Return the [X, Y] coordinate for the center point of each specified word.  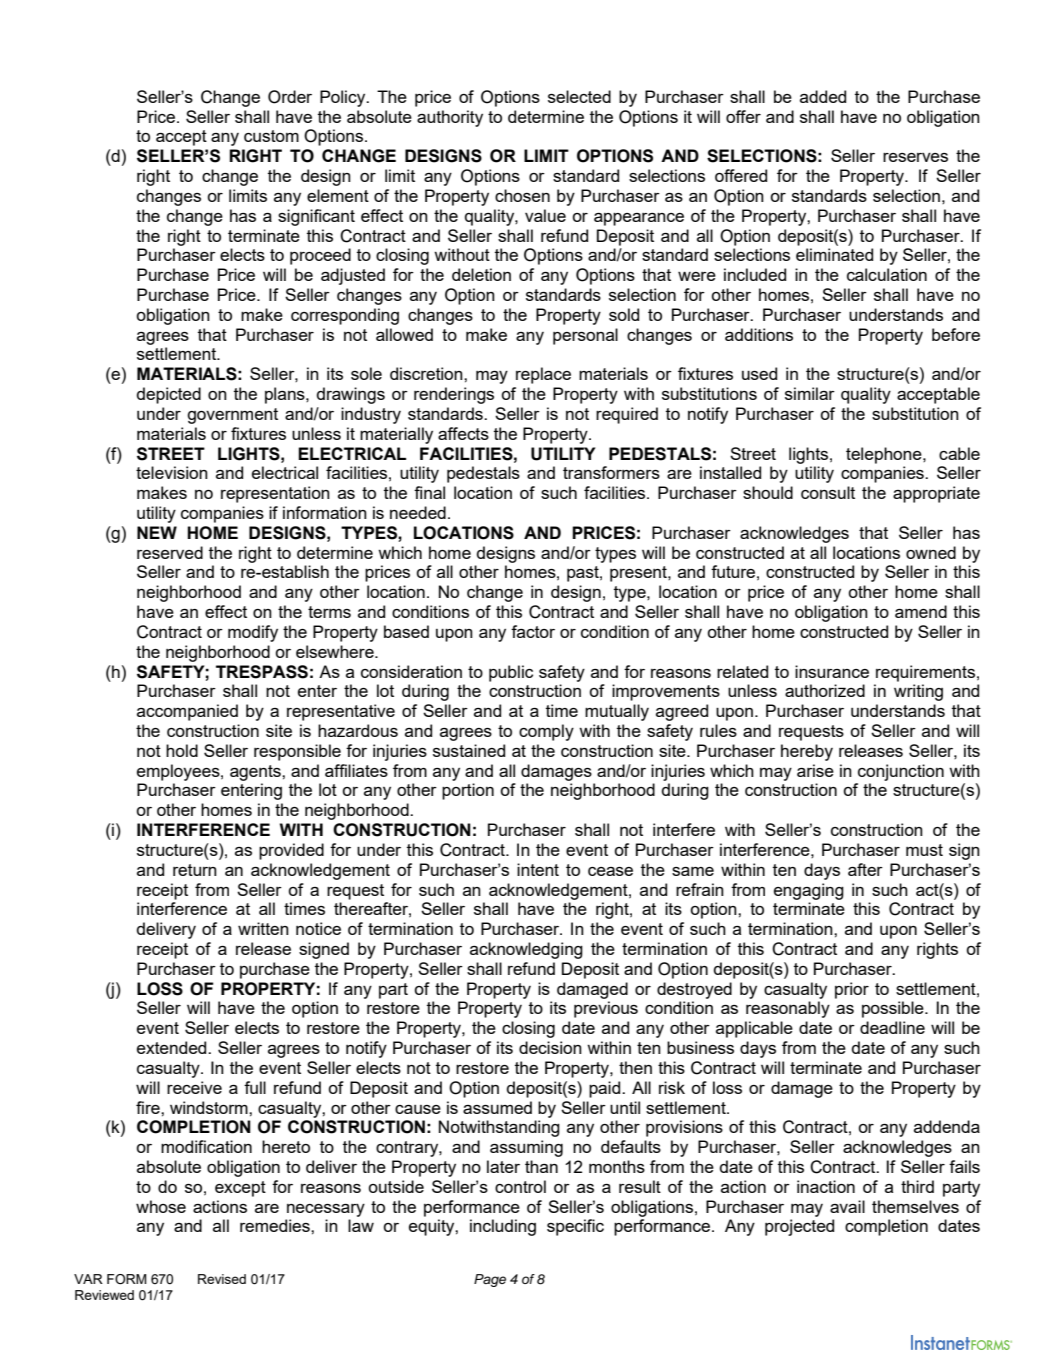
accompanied [187, 712]
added [823, 96]
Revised [222, 1279]
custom [271, 136]
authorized [825, 690]
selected [579, 96]
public [511, 673]
